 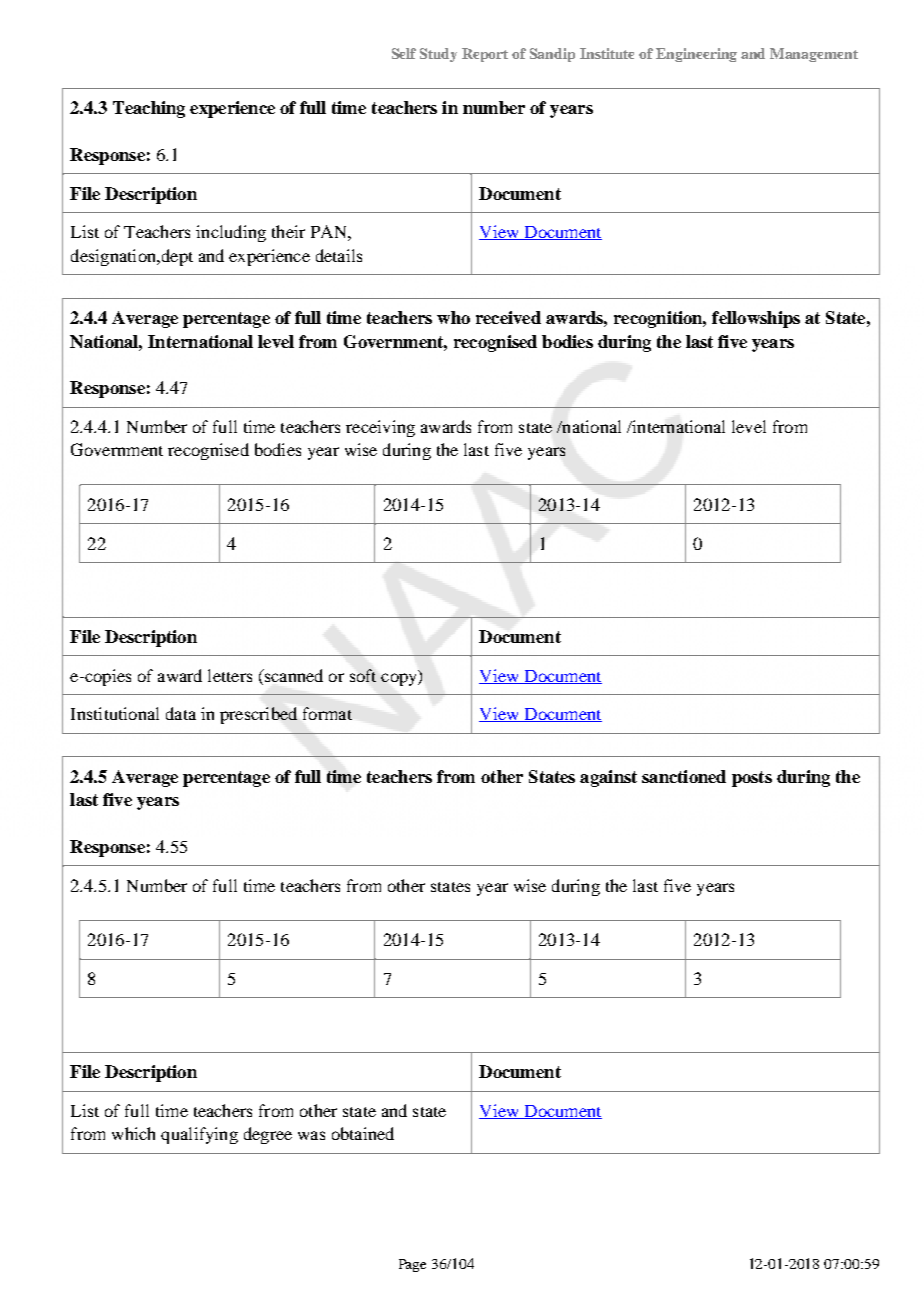 I want to click on obtained, so click(x=363, y=1133).
